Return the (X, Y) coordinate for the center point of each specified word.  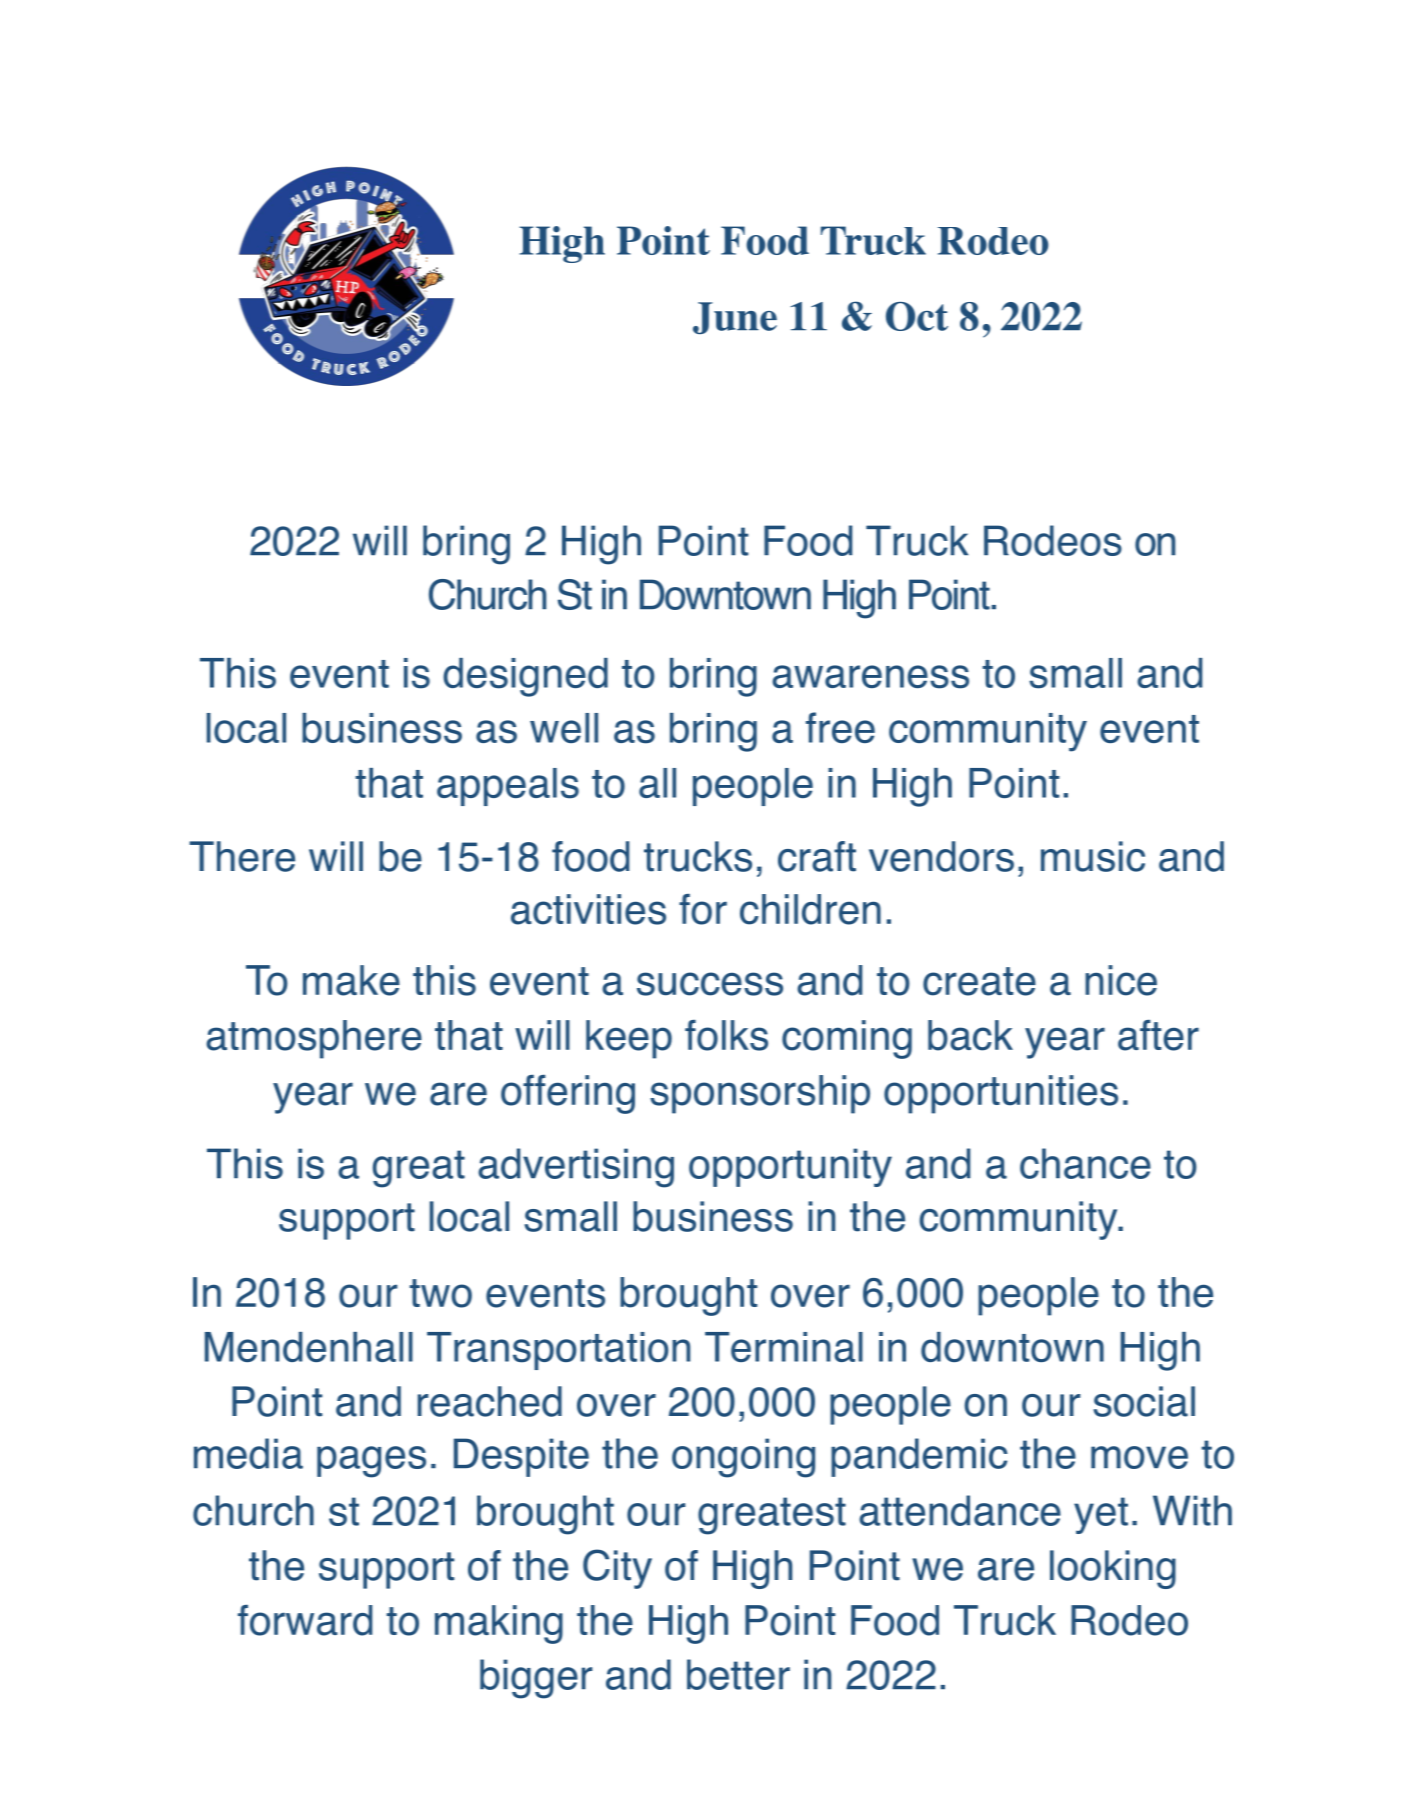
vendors (941, 856)
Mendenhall (309, 1347)
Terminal (784, 1347)
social (1144, 1401)
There (242, 856)
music (1093, 856)
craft (817, 856)
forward (305, 1620)
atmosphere (314, 1039)
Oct (917, 316)
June (735, 318)
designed (525, 677)
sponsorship (760, 1094)
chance (1085, 1163)
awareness (870, 677)
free (840, 727)
